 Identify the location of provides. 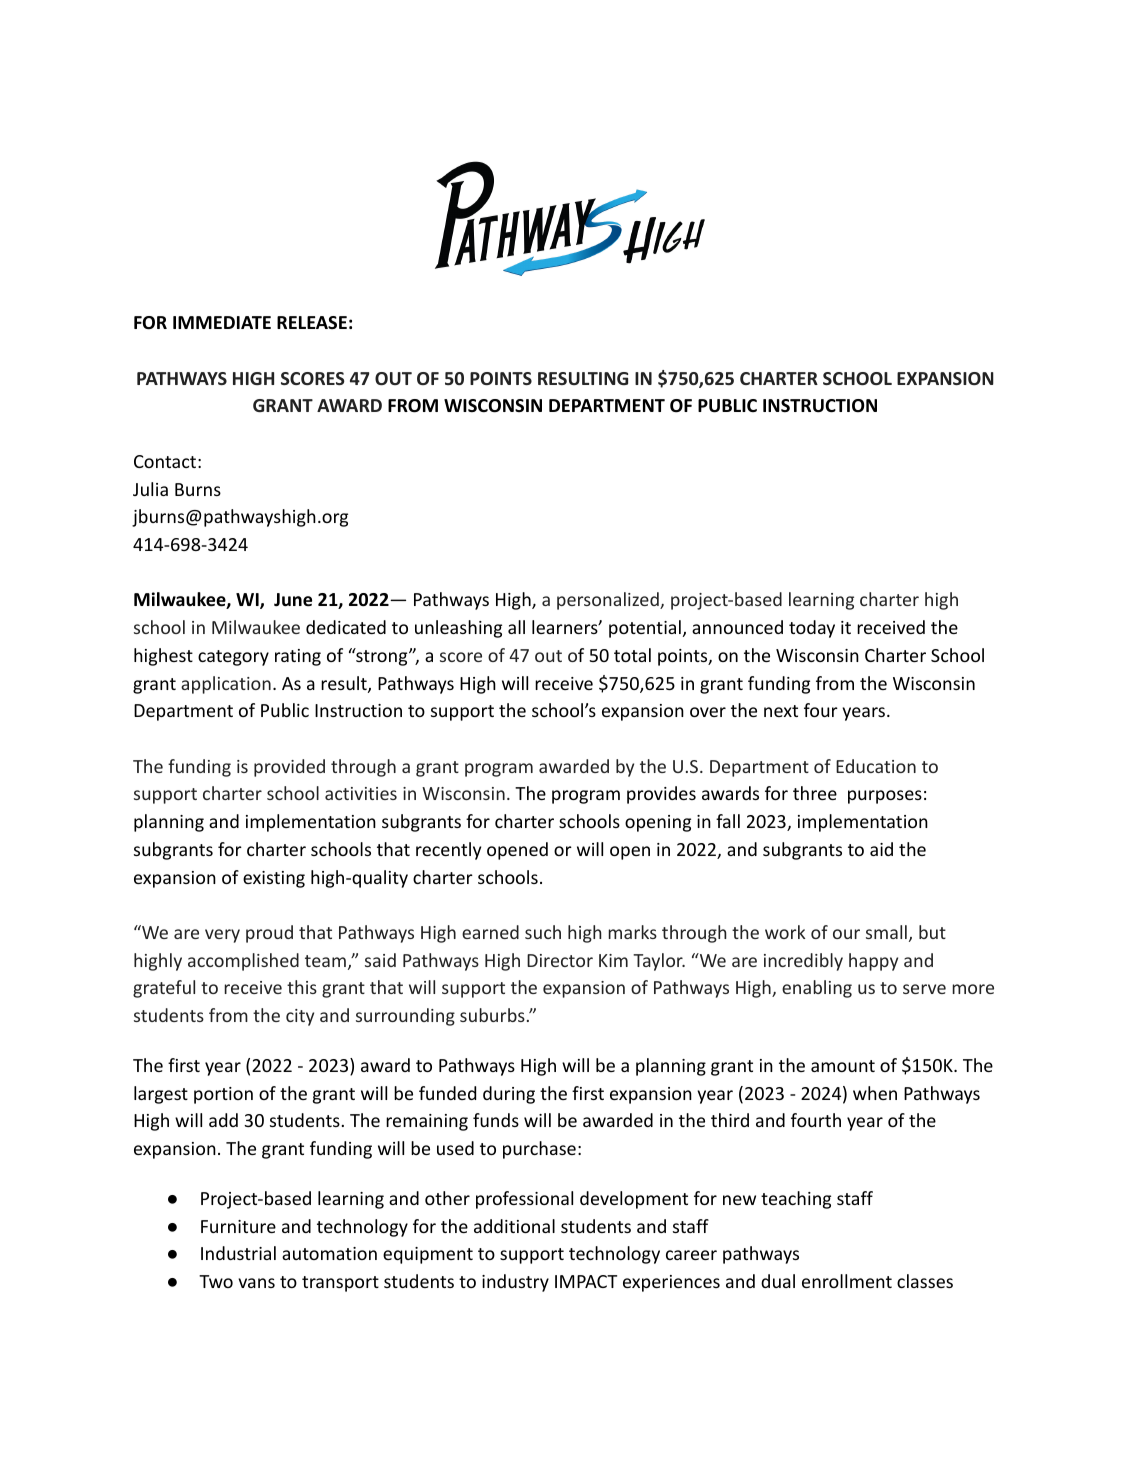
(661, 795).
